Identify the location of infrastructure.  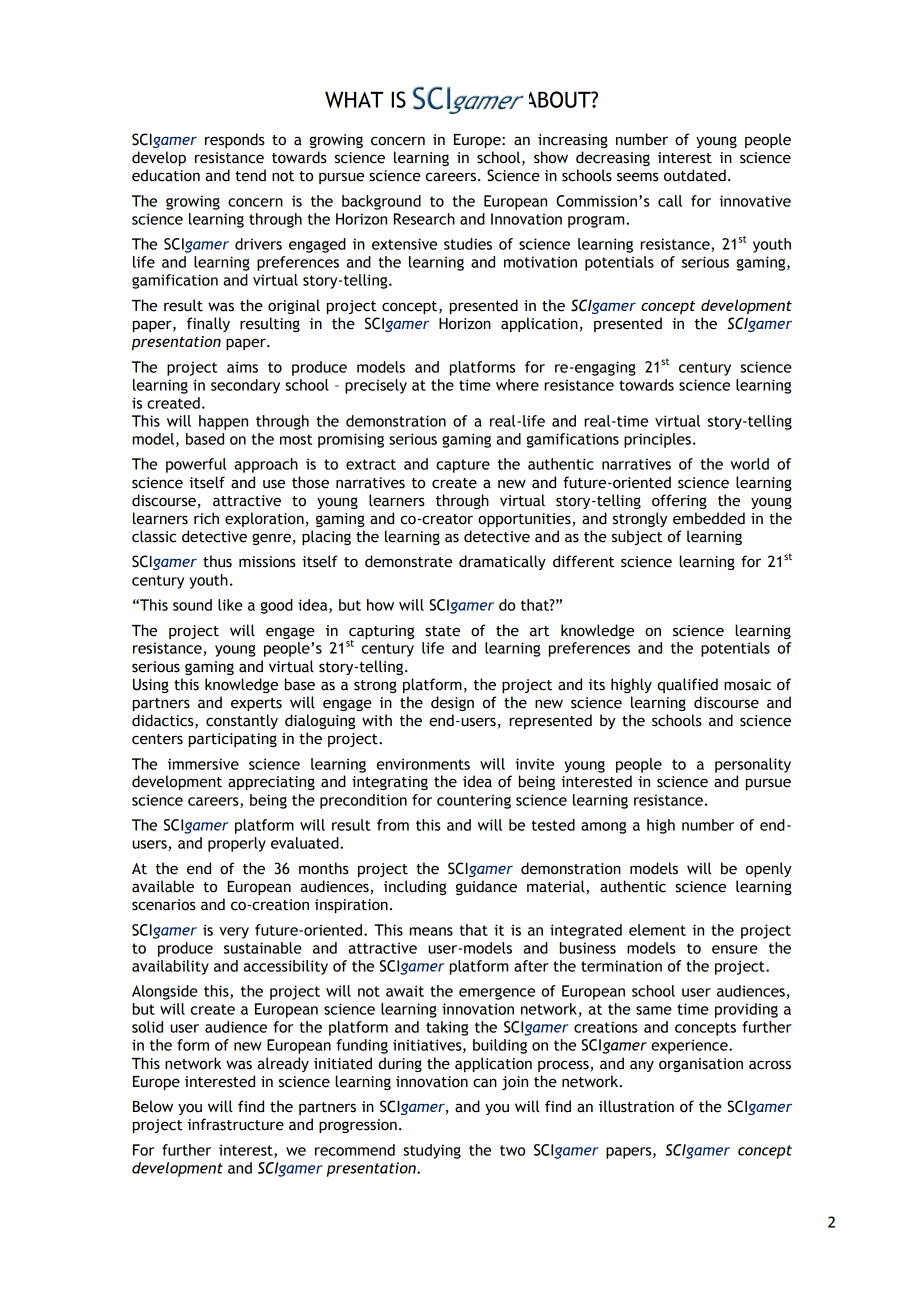
(236, 1124).
